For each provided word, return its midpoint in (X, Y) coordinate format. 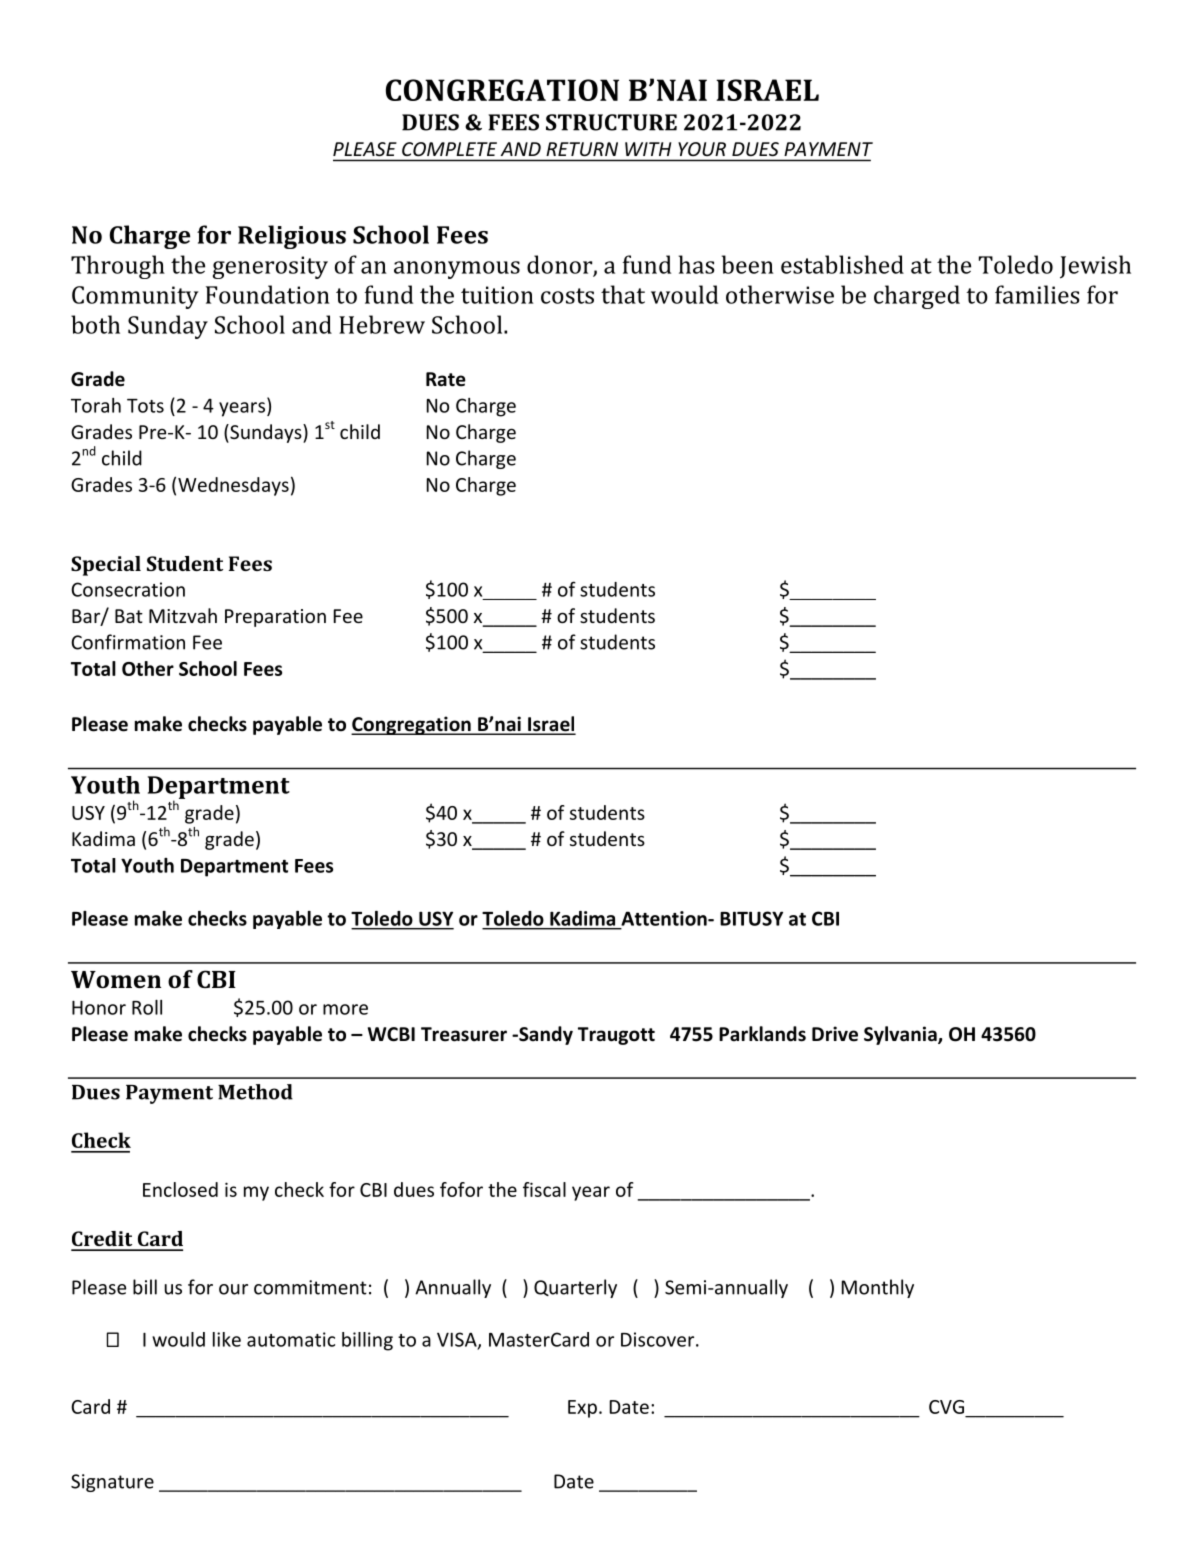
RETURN (582, 149)
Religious (292, 237)
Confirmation (128, 642)
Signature (112, 1483)
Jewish (1095, 267)
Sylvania (901, 1035)
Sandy (545, 1035)
